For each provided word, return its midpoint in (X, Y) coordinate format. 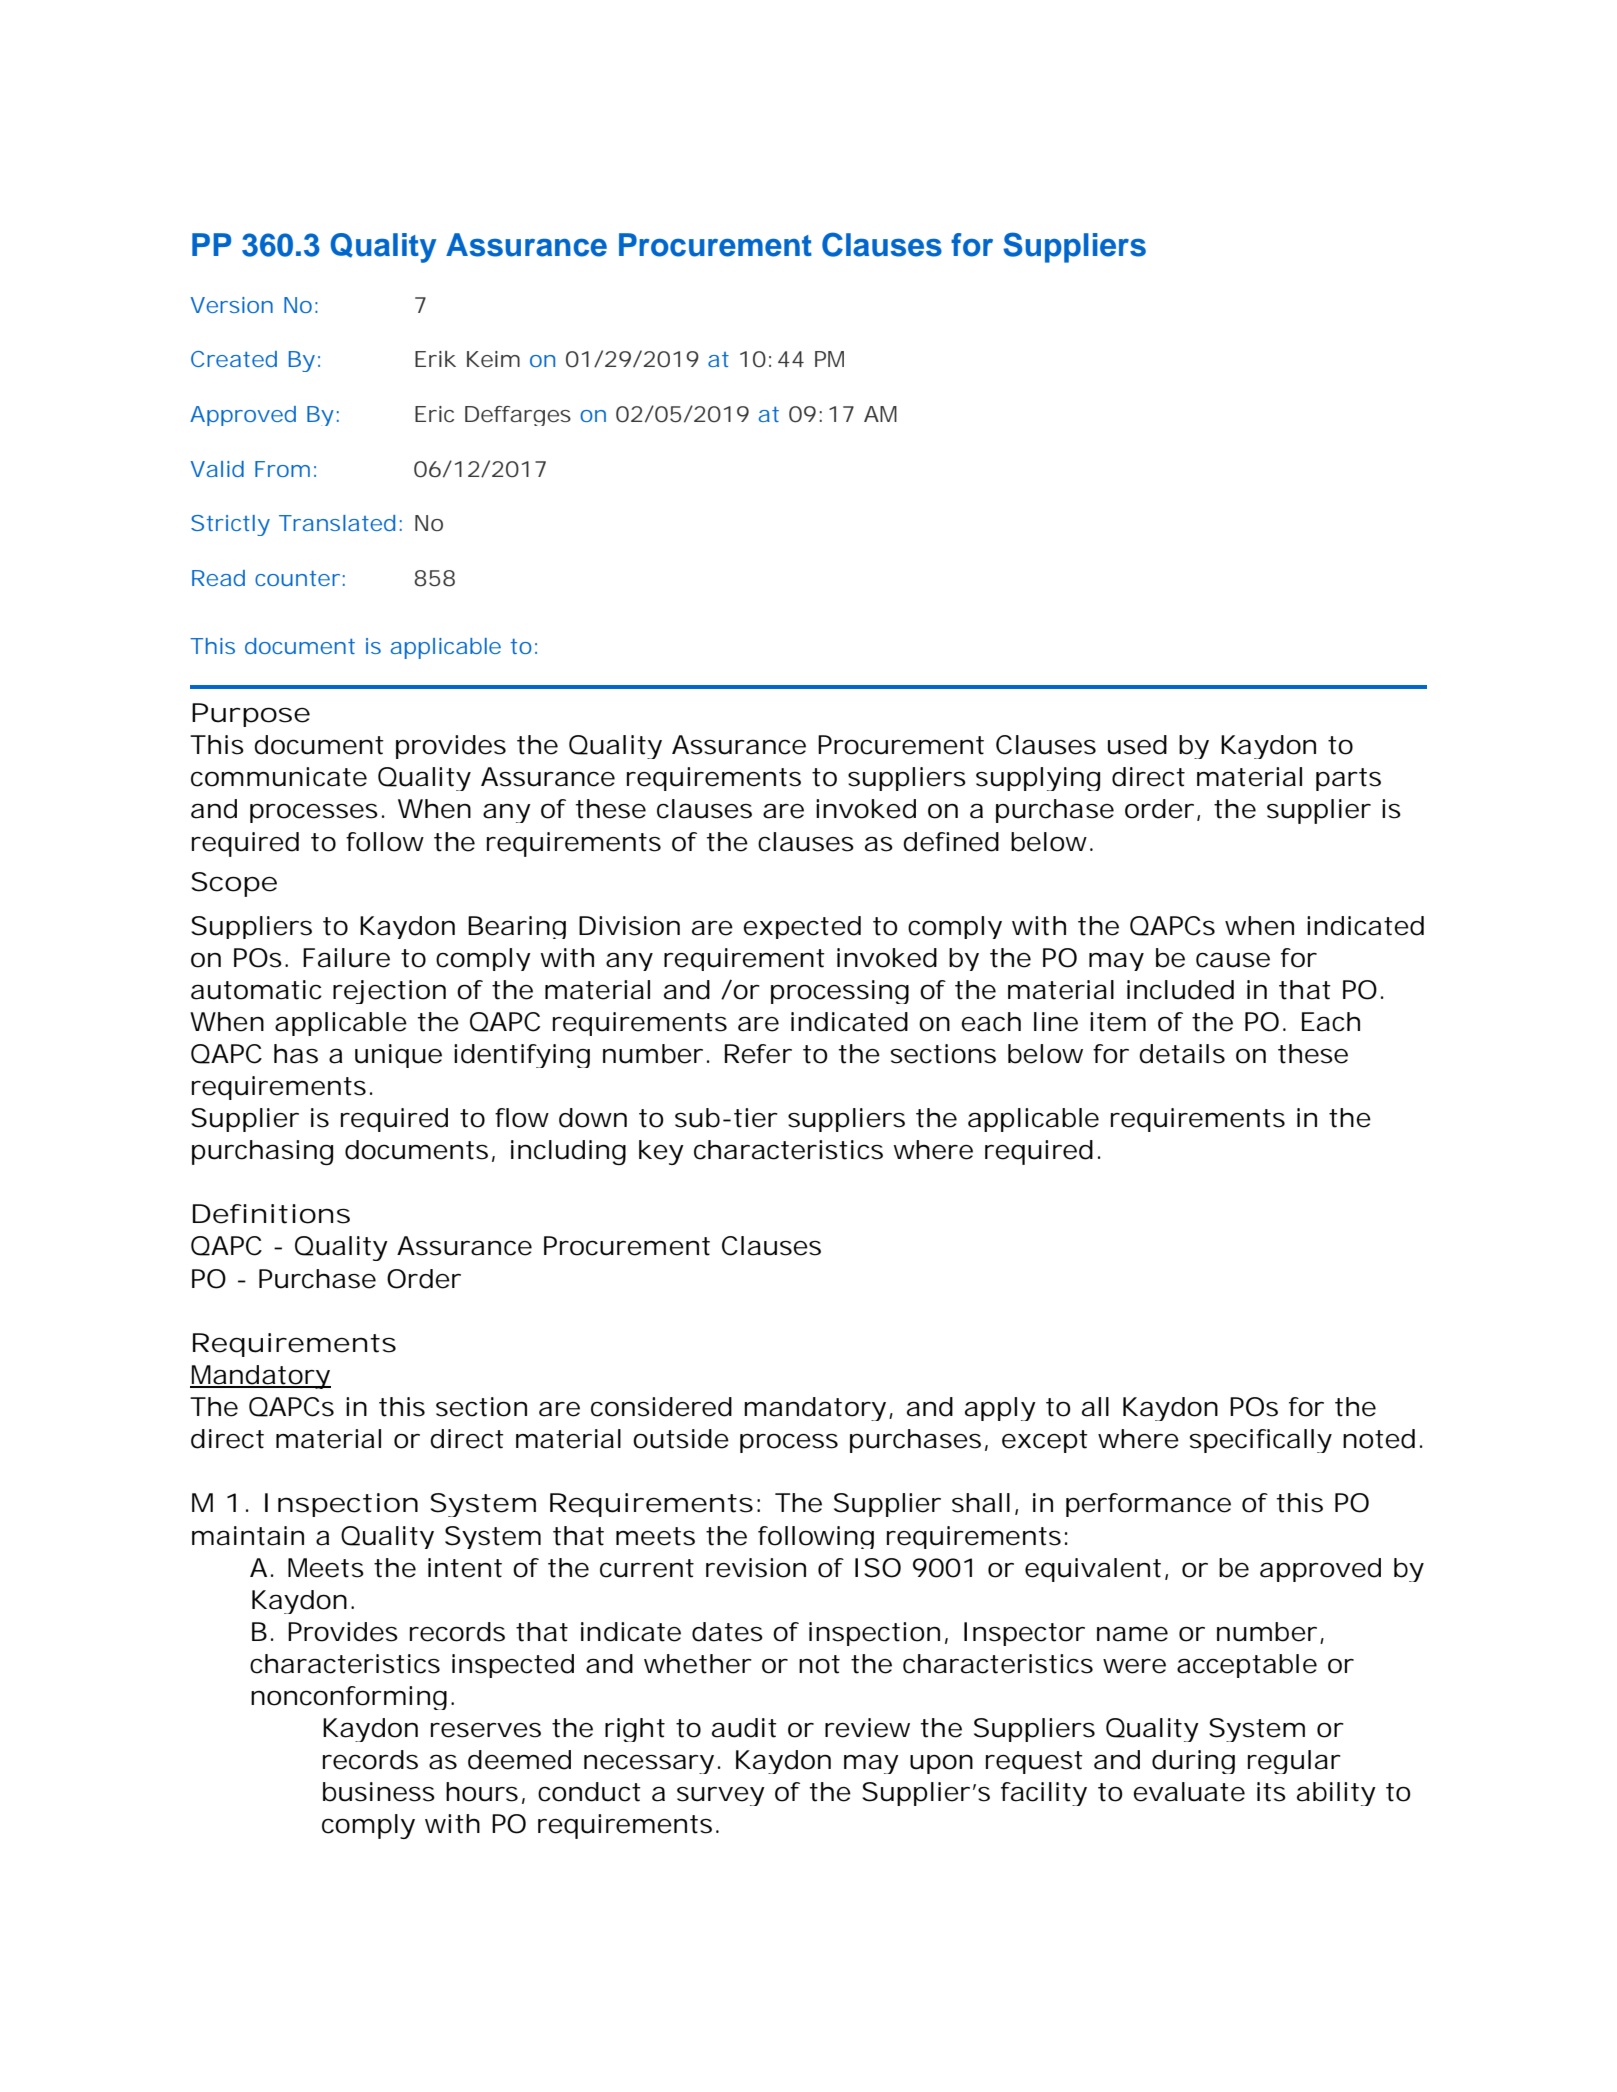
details (1182, 1054)
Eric (434, 414)
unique (398, 1056)
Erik (435, 359)
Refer (758, 1054)
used (1137, 745)
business (379, 1792)
